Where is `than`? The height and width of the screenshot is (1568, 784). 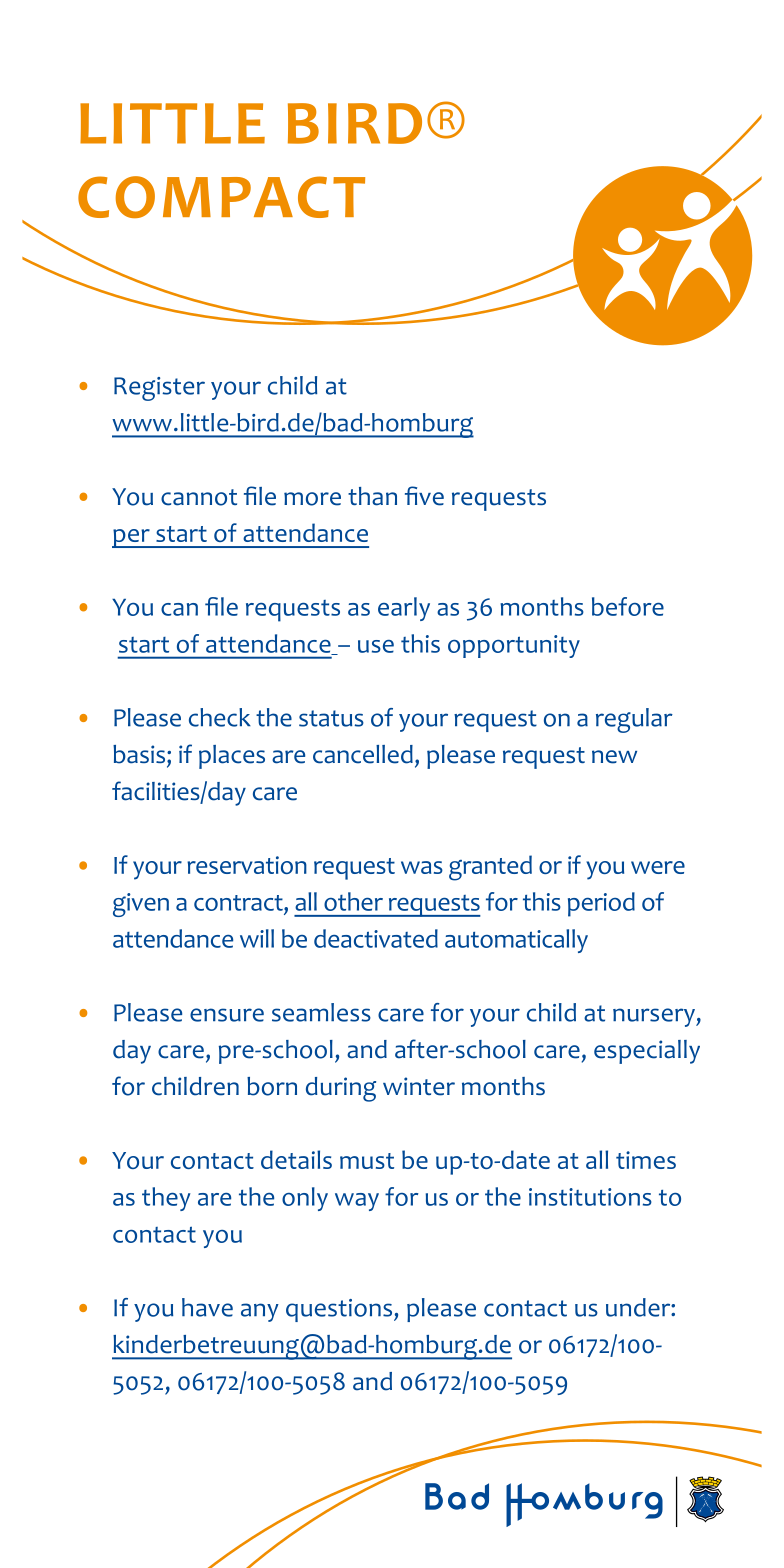 than is located at coordinates (372, 496).
